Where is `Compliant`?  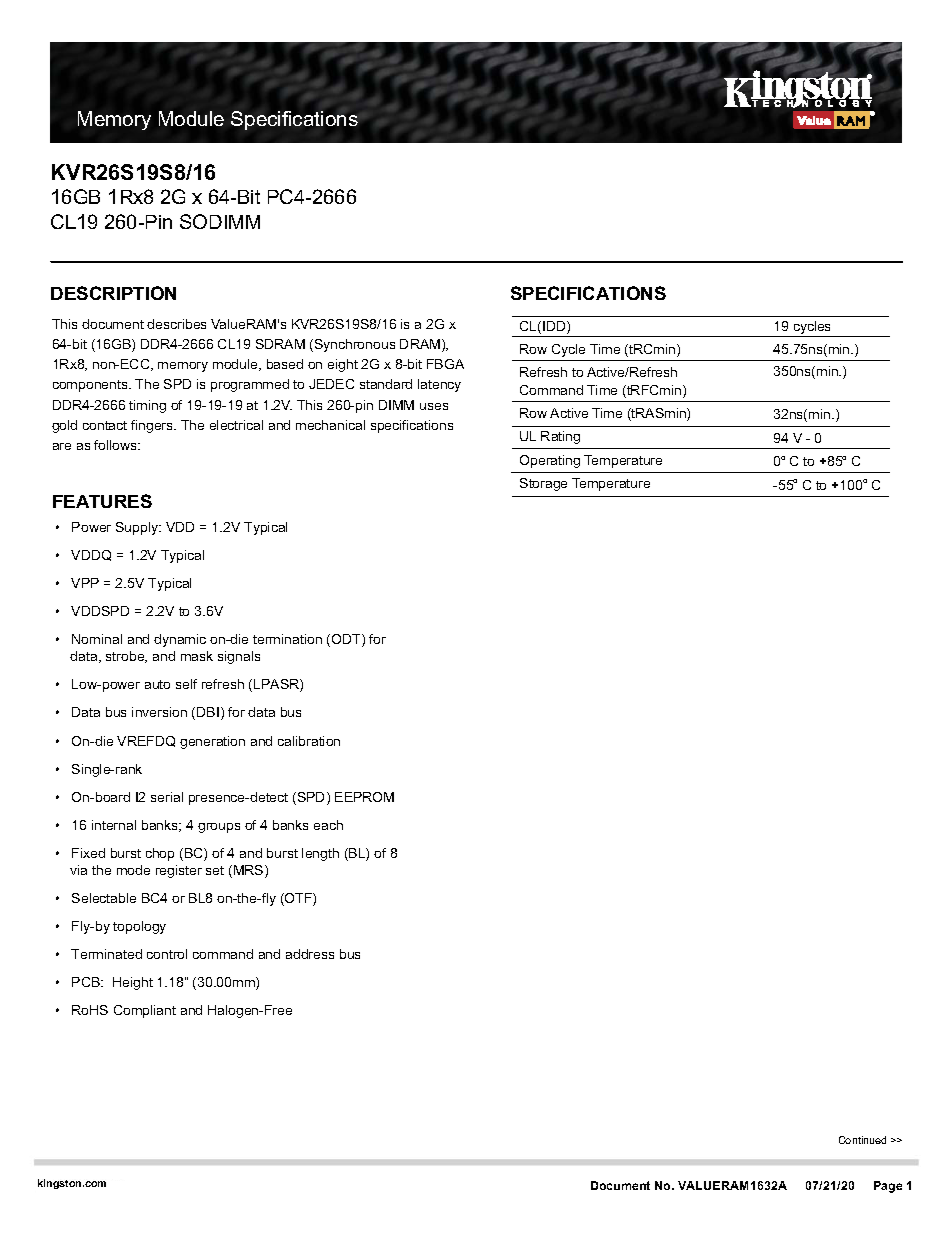 Compliant is located at coordinates (145, 1011).
